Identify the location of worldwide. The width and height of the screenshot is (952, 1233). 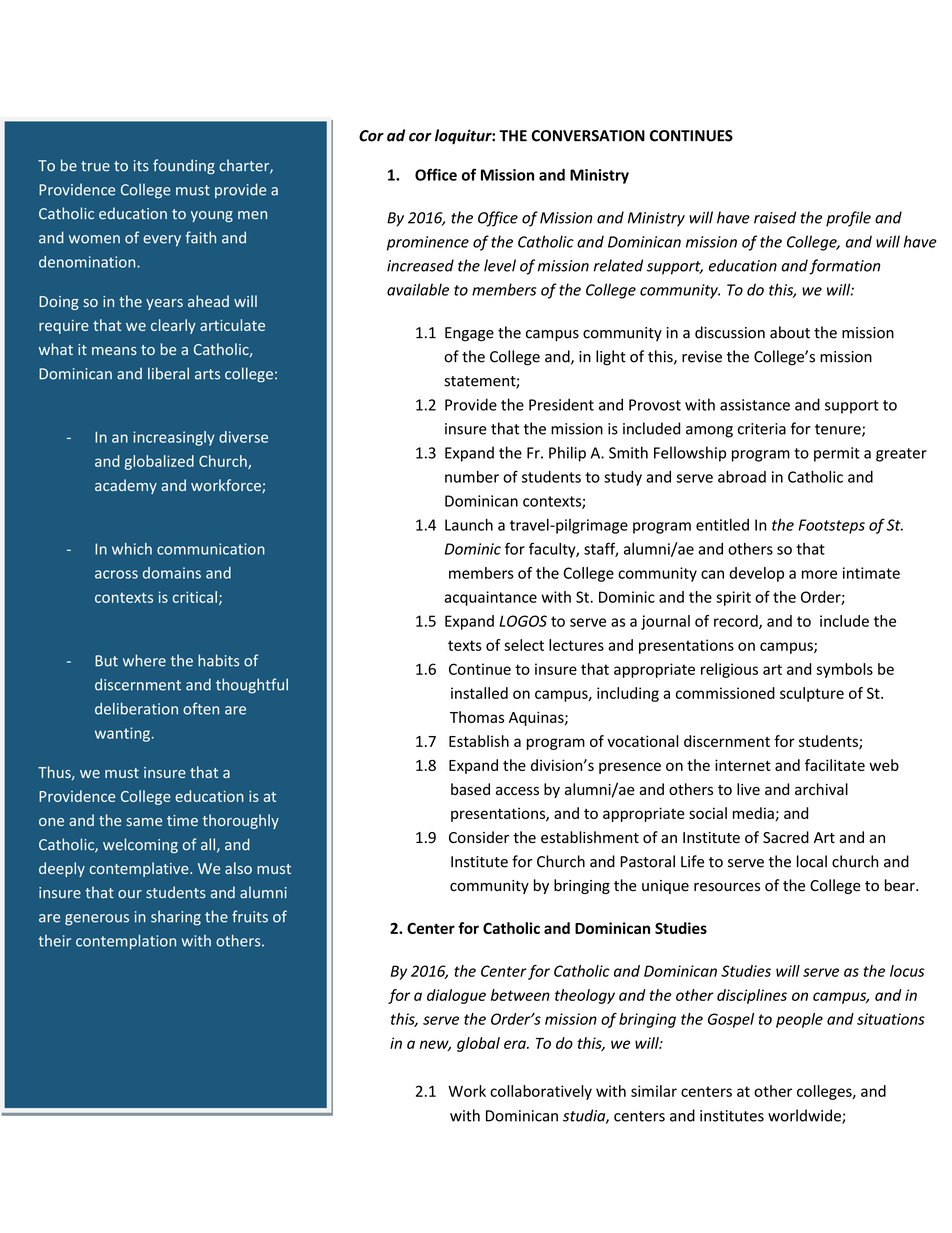
(805, 1116).
